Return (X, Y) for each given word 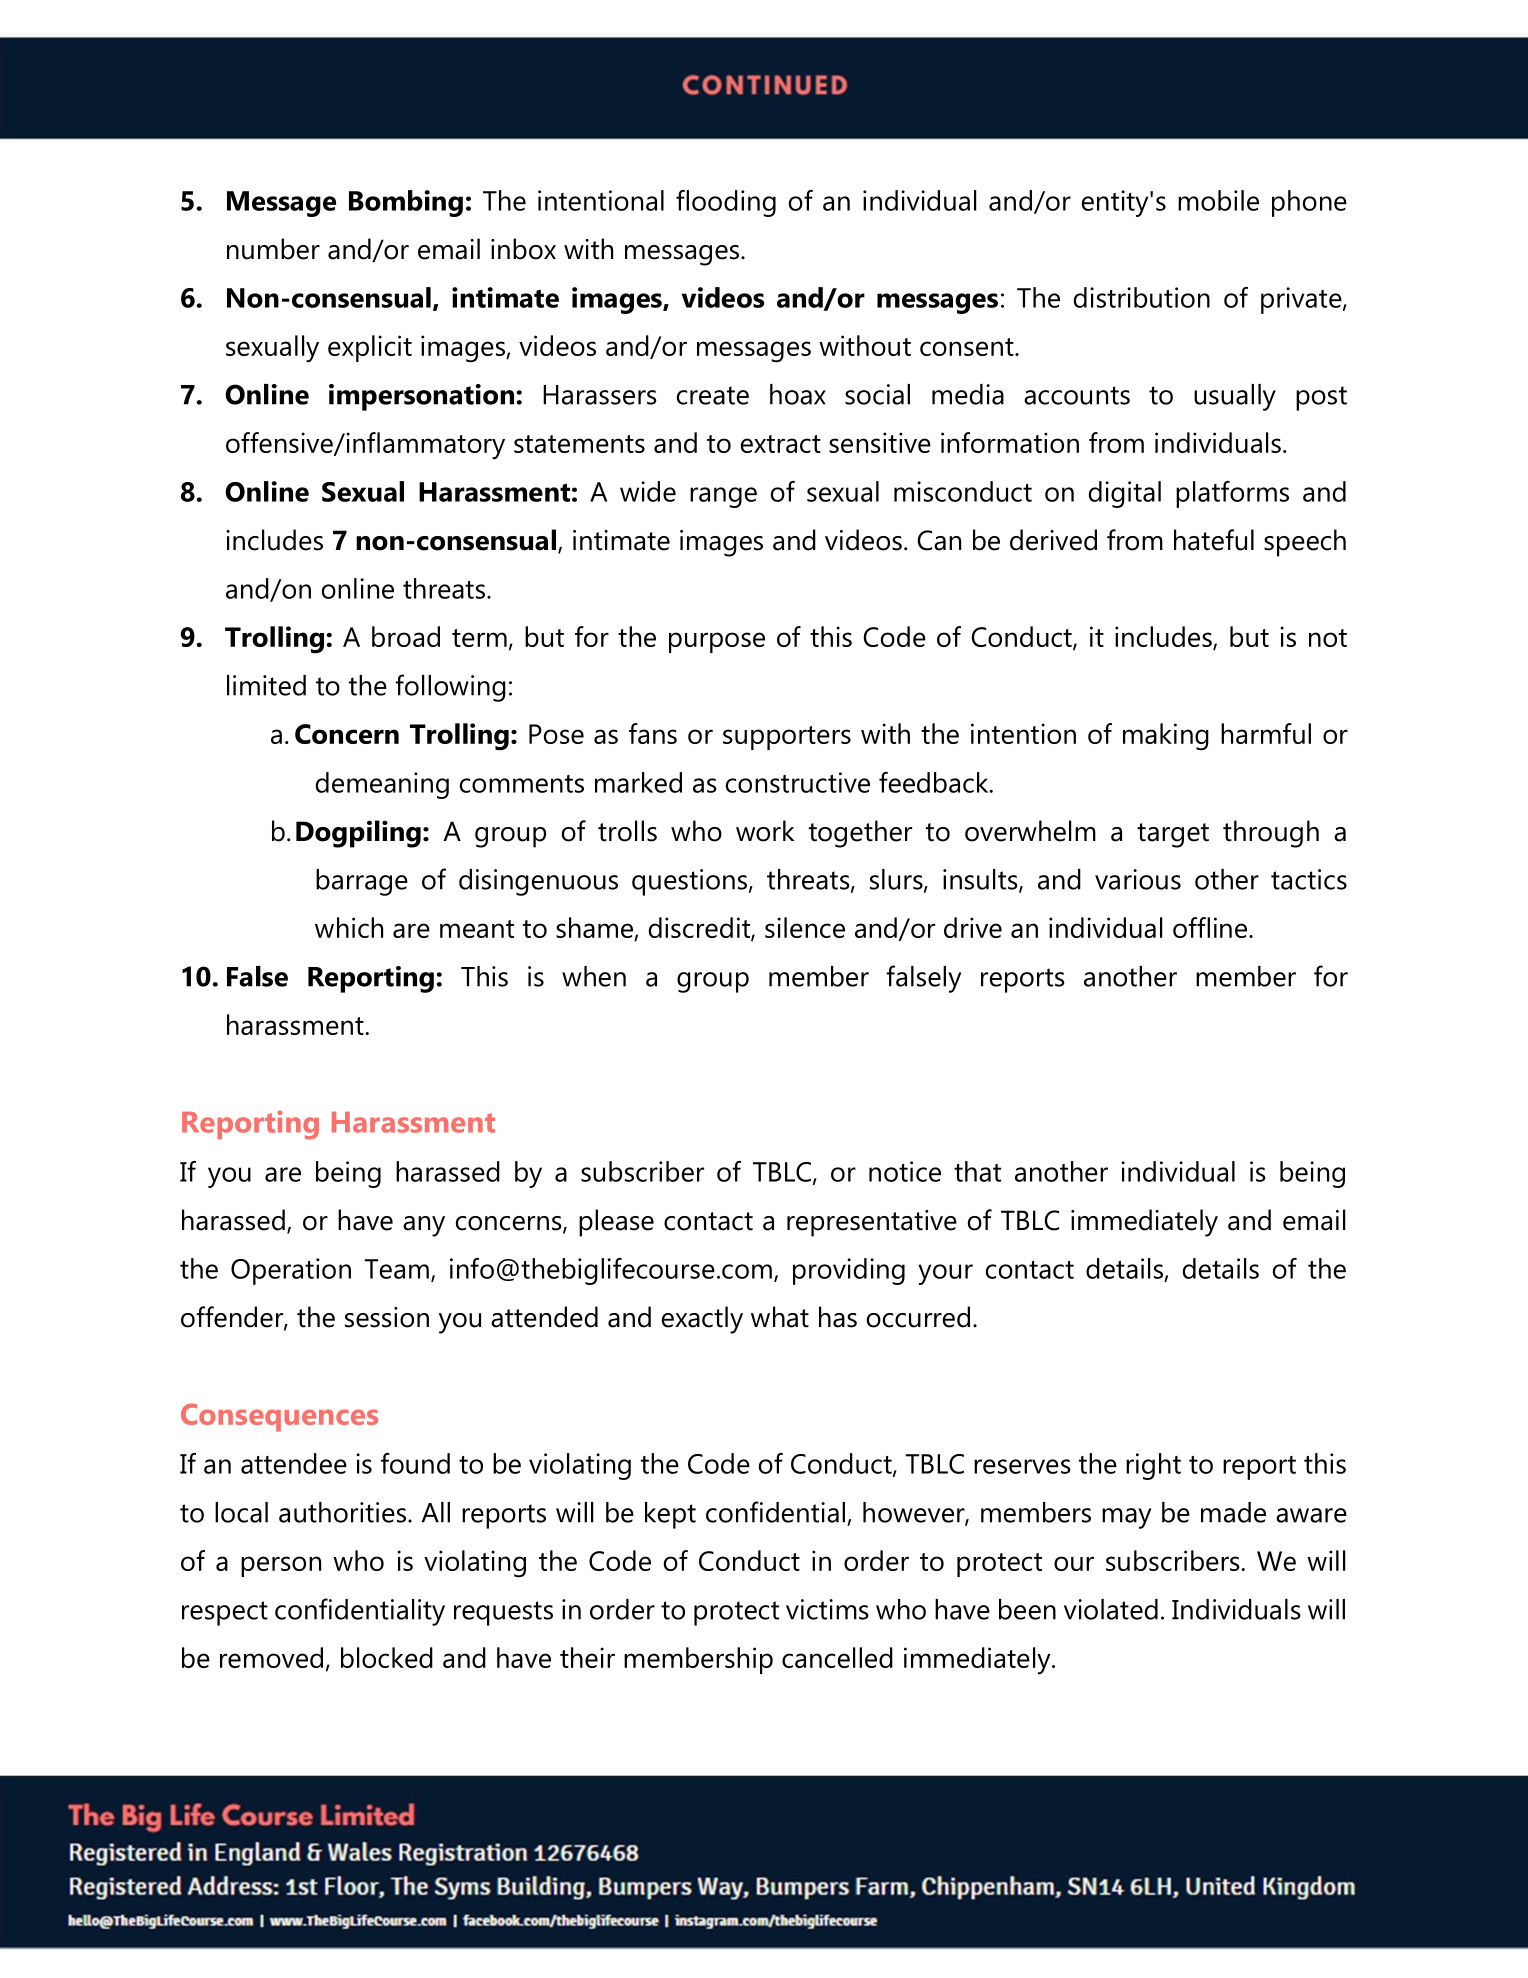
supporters (787, 738)
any (424, 1226)
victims (827, 1609)
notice (905, 1171)
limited (266, 685)
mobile (1218, 200)
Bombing (406, 203)
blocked (387, 1657)
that (977, 1171)
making (1166, 736)
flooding (726, 203)
